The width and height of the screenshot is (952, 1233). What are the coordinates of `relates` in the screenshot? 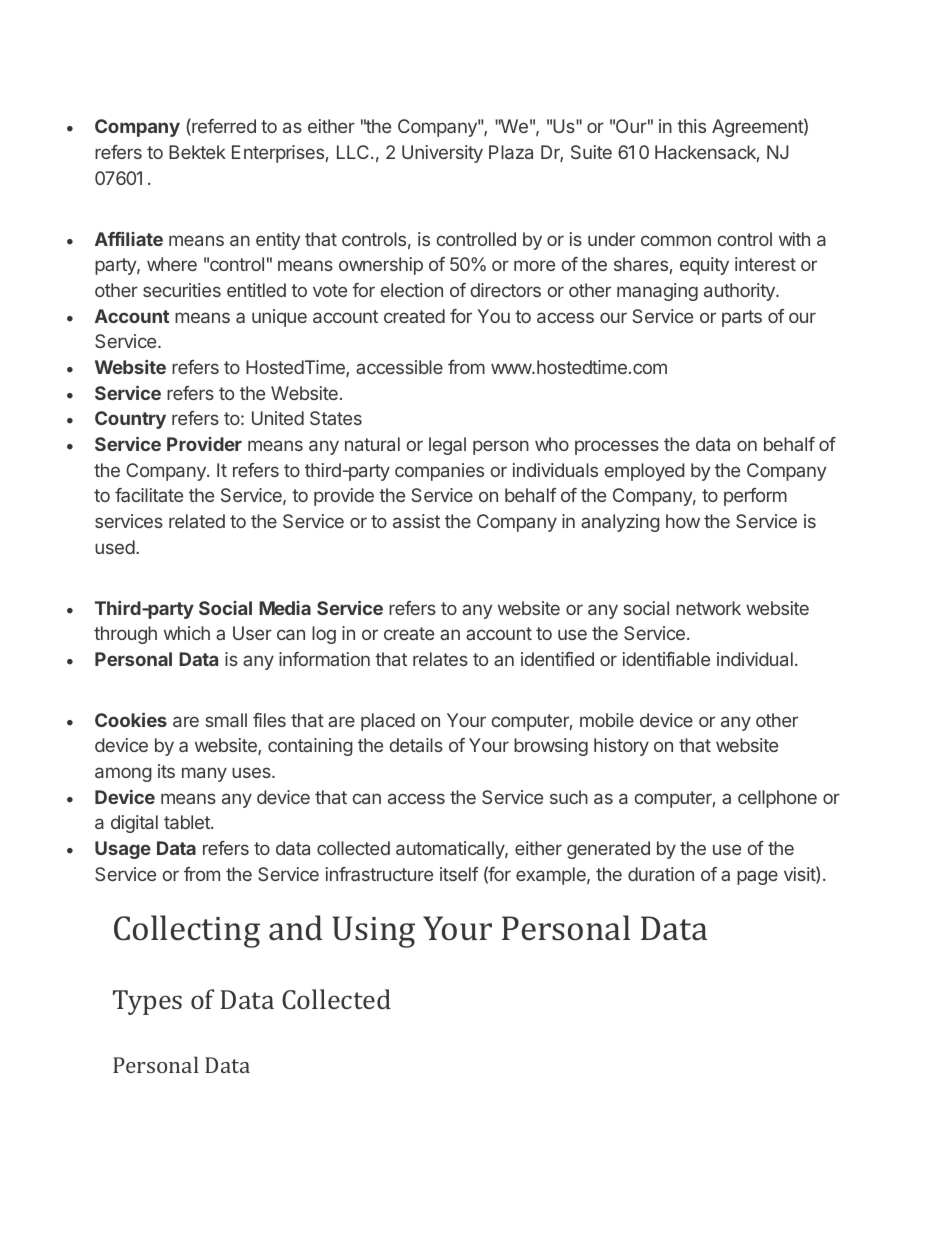 It's located at (440, 659).
